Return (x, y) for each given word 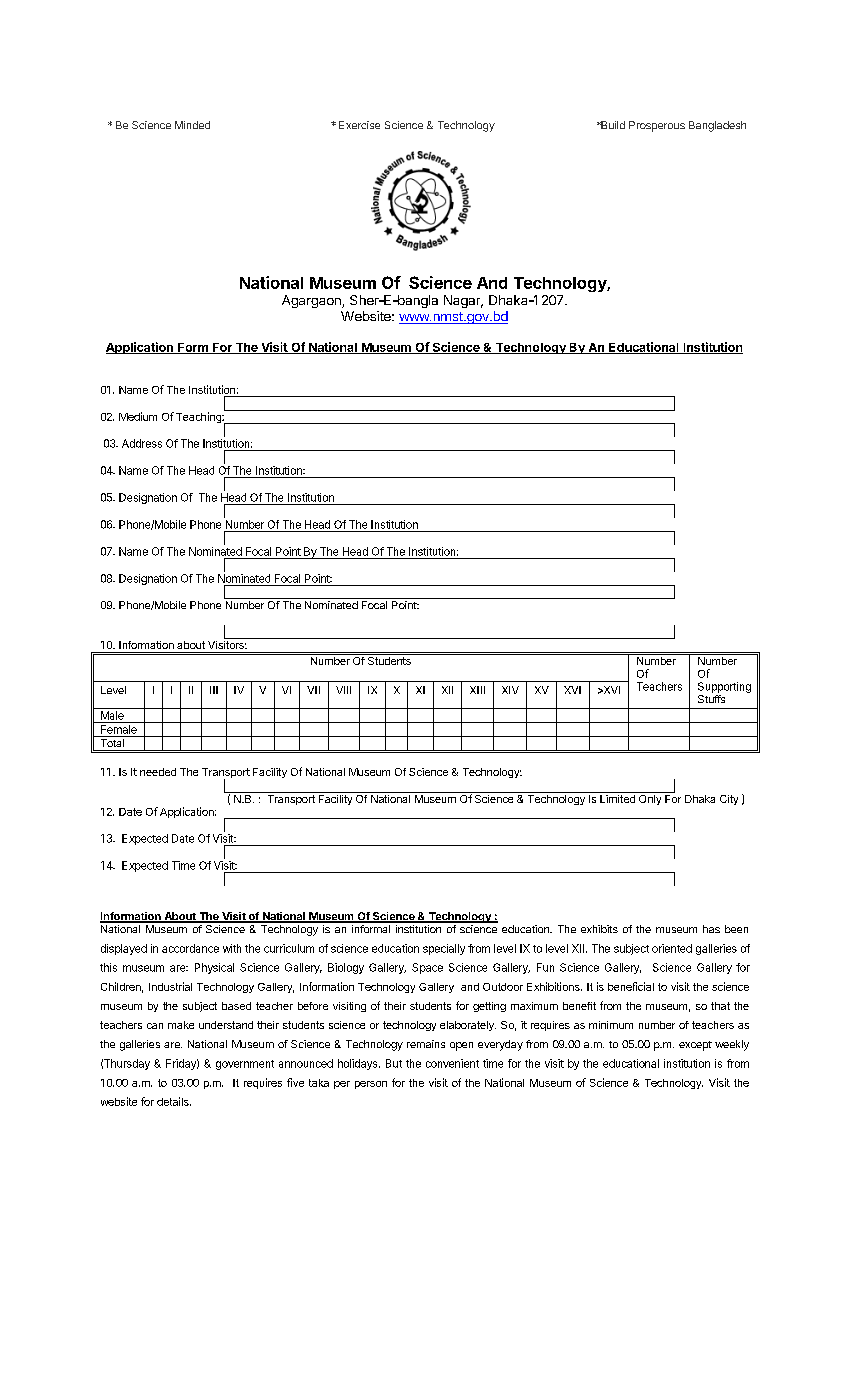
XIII (477, 690)
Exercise (359, 125)
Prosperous (657, 126)
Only (650, 798)
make (181, 1025)
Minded (192, 125)
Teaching (199, 417)
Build (612, 125)
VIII (343, 690)
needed (158, 772)
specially (444, 949)
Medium (138, 416)
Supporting (724, 687)
